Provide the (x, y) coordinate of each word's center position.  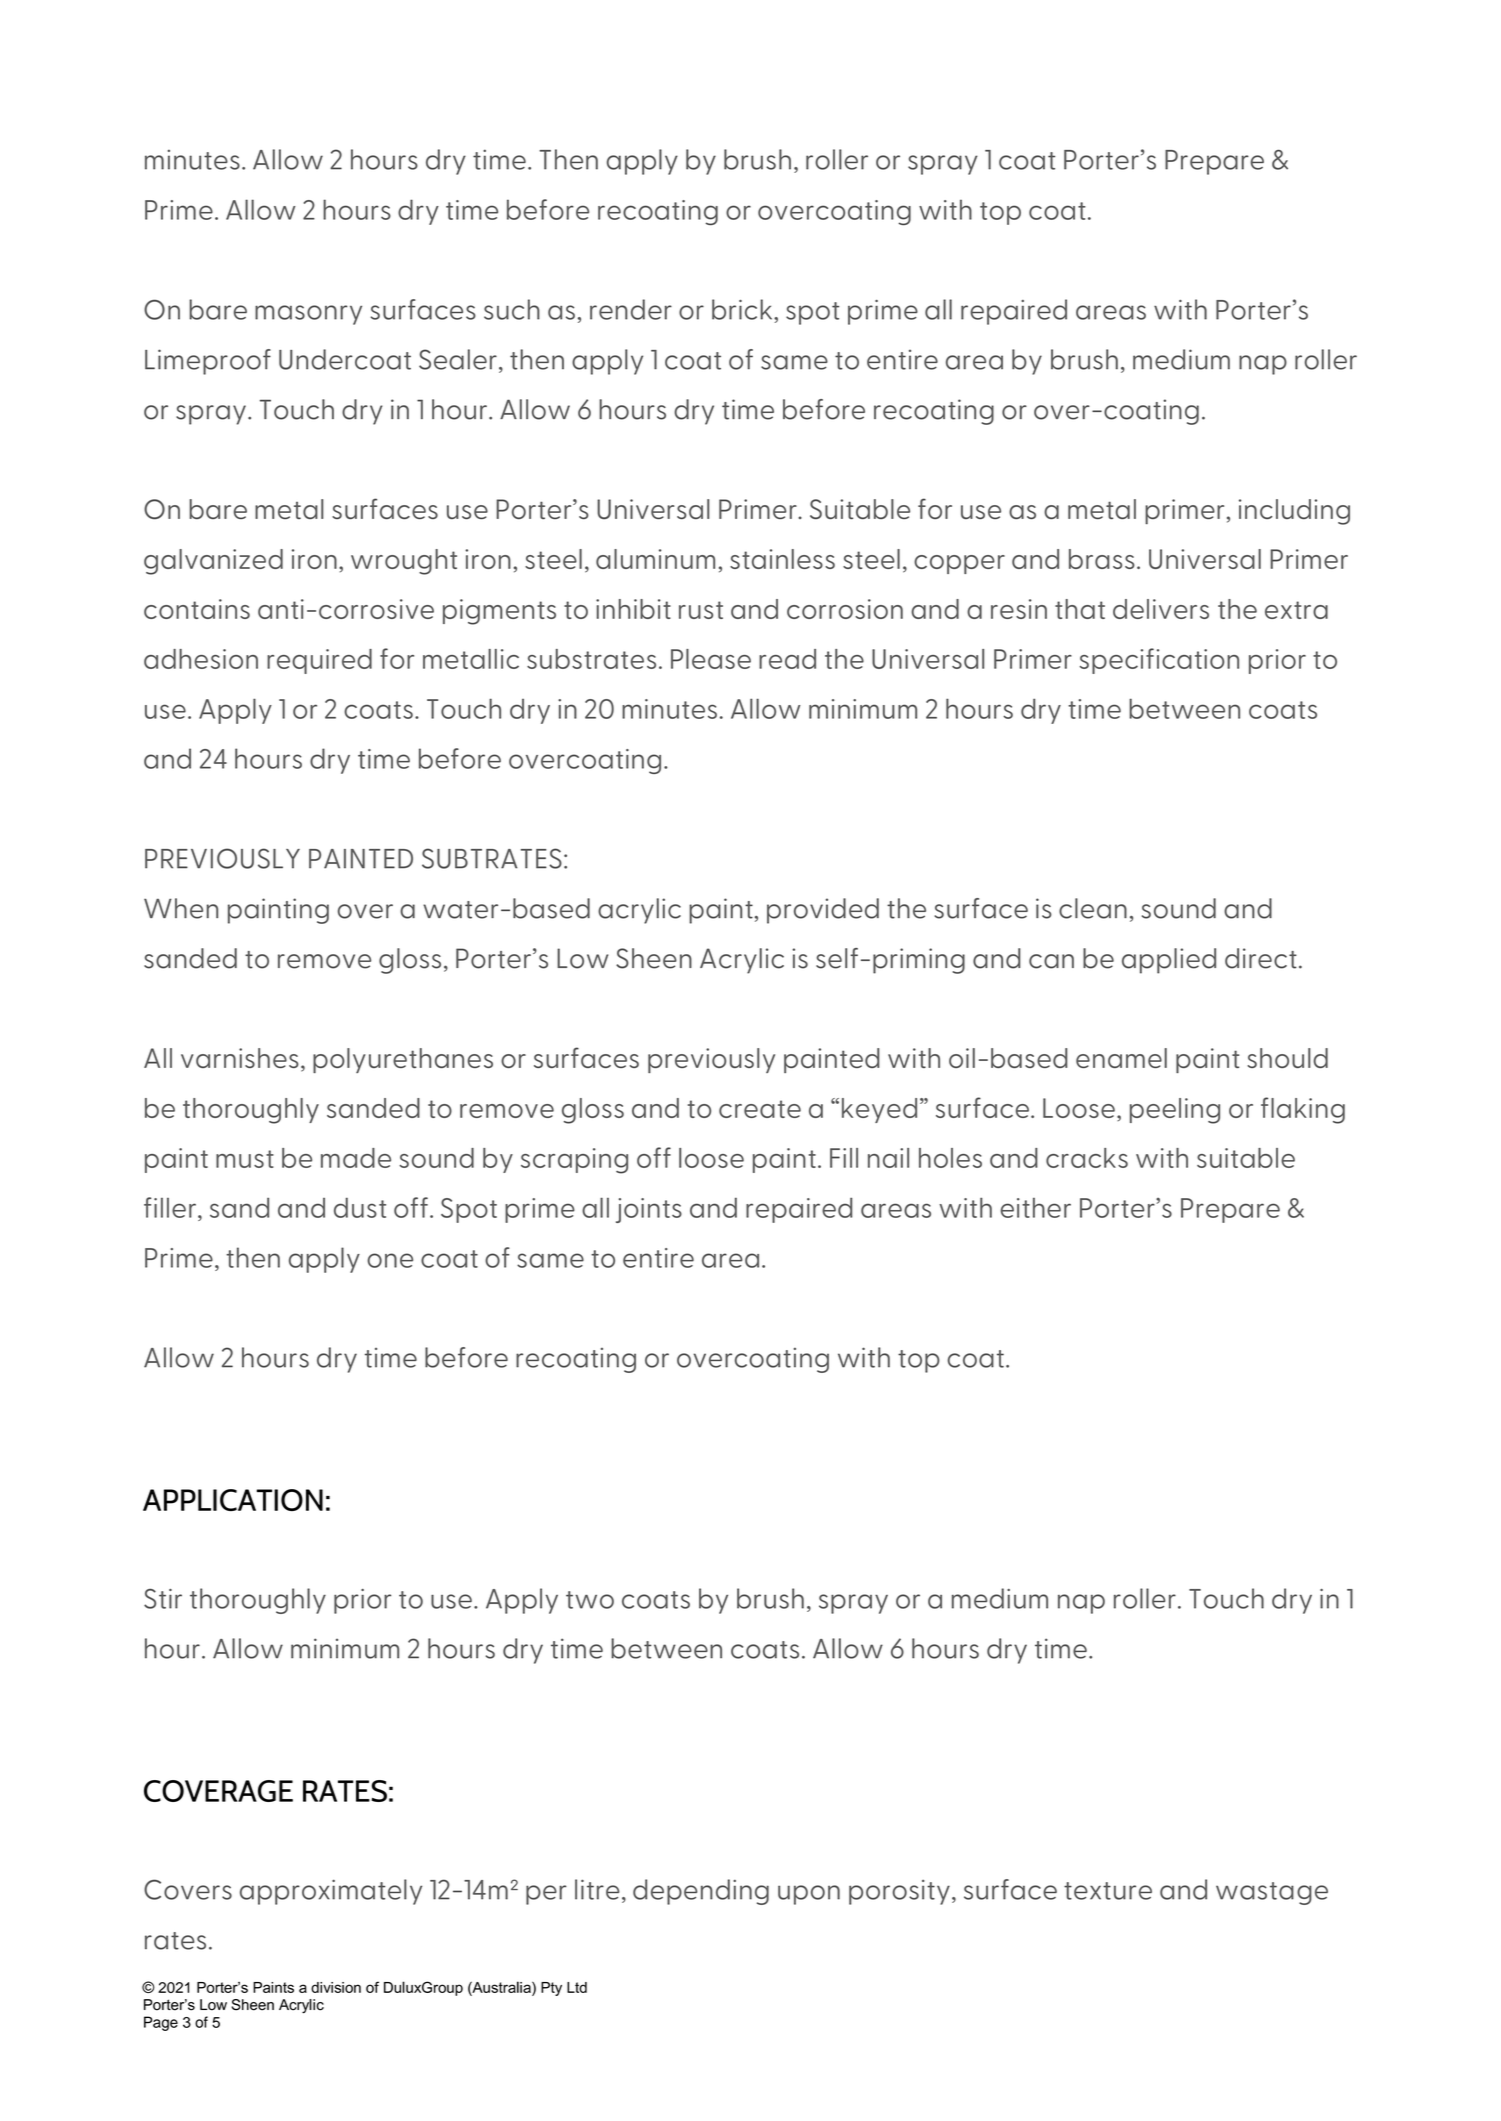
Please (711, 659)
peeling (1175, 1111)
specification (1159, 661)
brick (743, 309)
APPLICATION (233, 1500)
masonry (308, 315)
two (590, 1600)
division (336, 1987)
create (760, 1109)
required (319, 661)
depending (701, 1892)
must (245, 1159)
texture (1108, 1891)
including (1294, 512)
